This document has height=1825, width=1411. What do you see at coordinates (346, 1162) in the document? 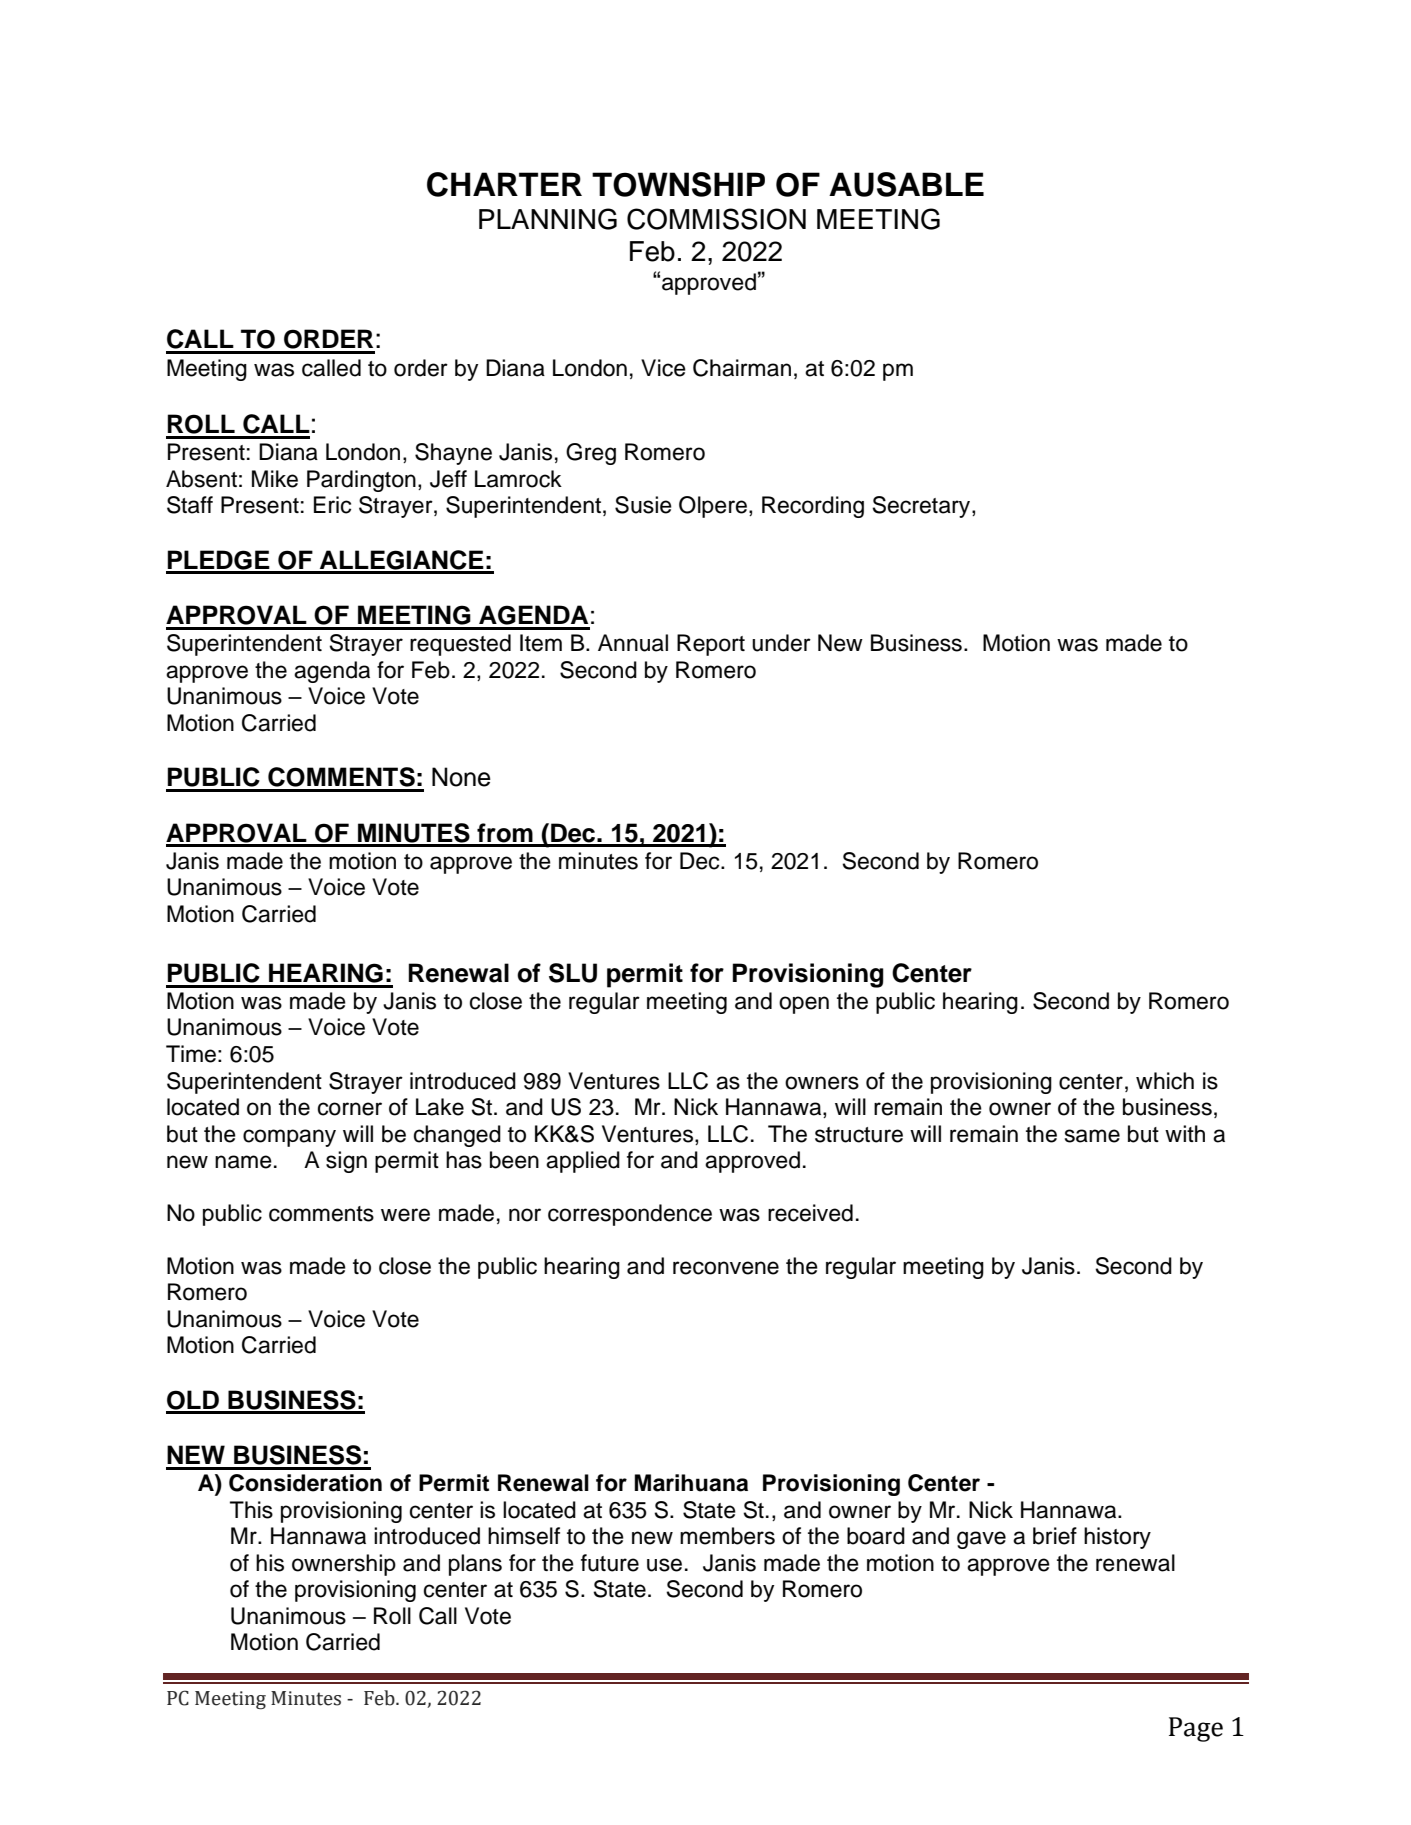
I see `sign` at bounding box center [346, 1162].
